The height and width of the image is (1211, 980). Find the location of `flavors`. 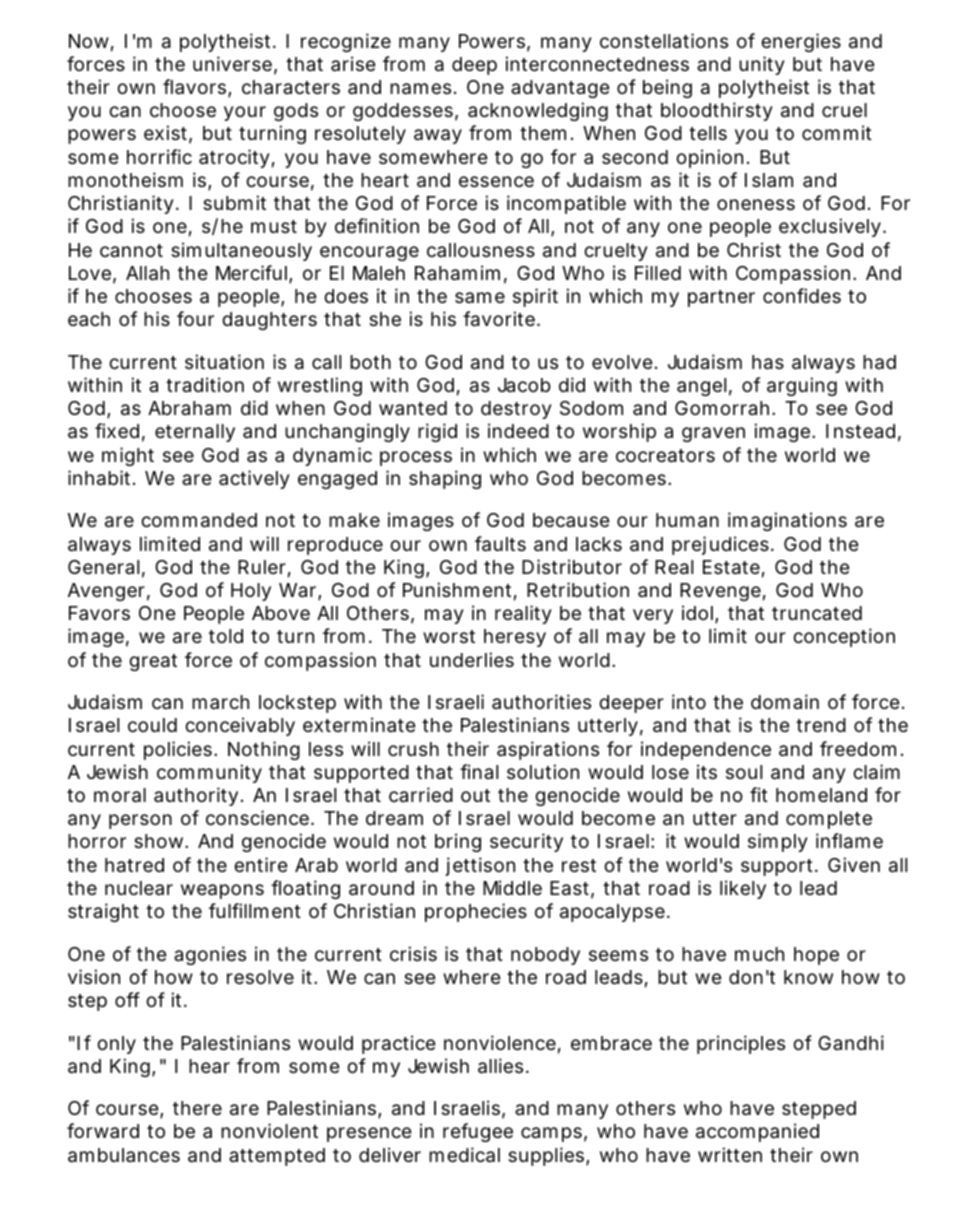

flavors is located at coordinates (197, 88).
